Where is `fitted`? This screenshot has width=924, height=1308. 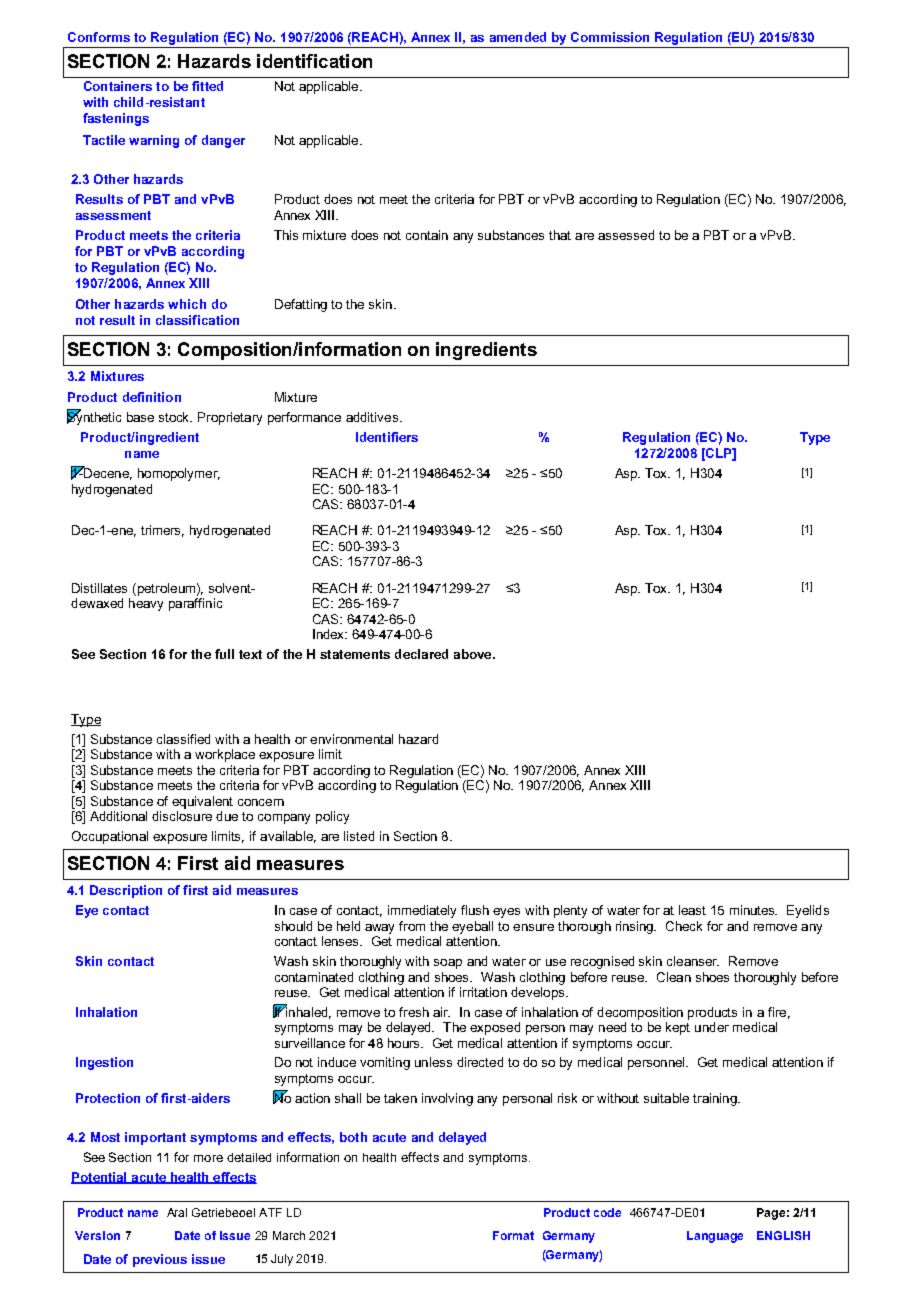
fitted is located at coordinates (207, 86).
